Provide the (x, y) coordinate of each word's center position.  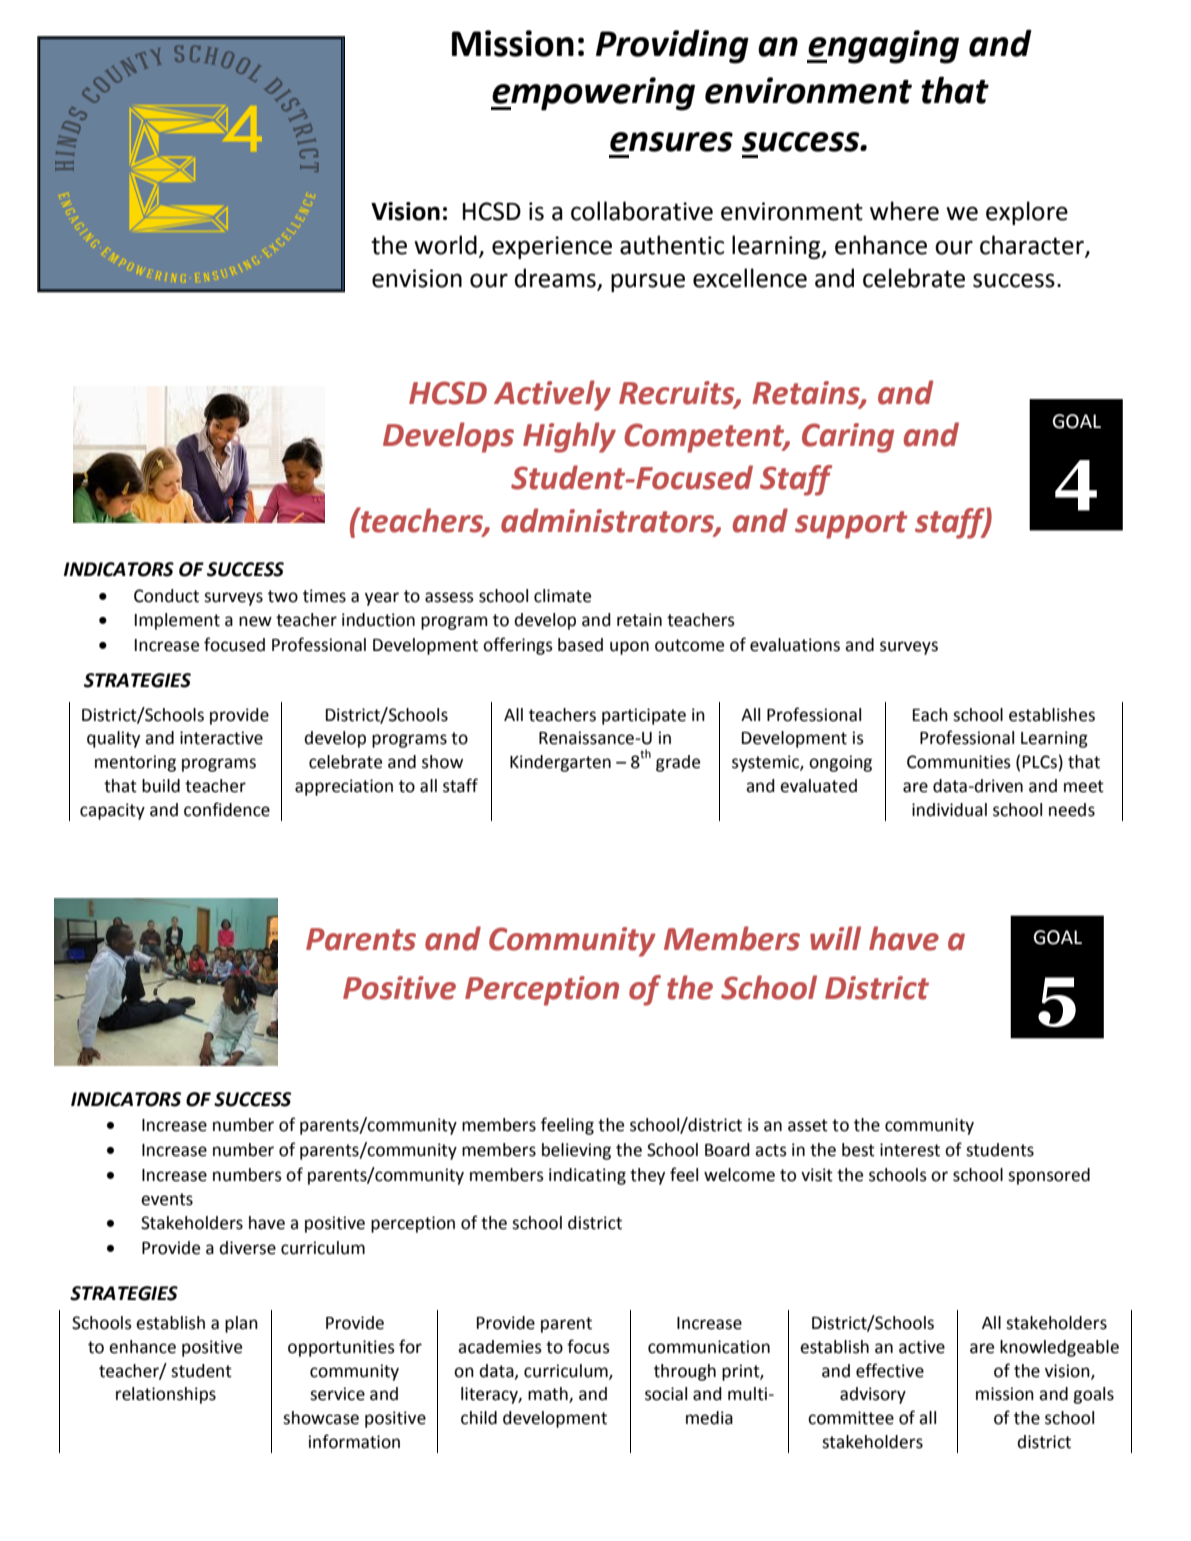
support (851, 525)
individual (949, 810)
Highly (569, 437)
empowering (593, 94)
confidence (227, 809)
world (445, 245)
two (283, 596)
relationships (166, 1395)
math (549, 1395)
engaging (883, 47)
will (835, 938)
